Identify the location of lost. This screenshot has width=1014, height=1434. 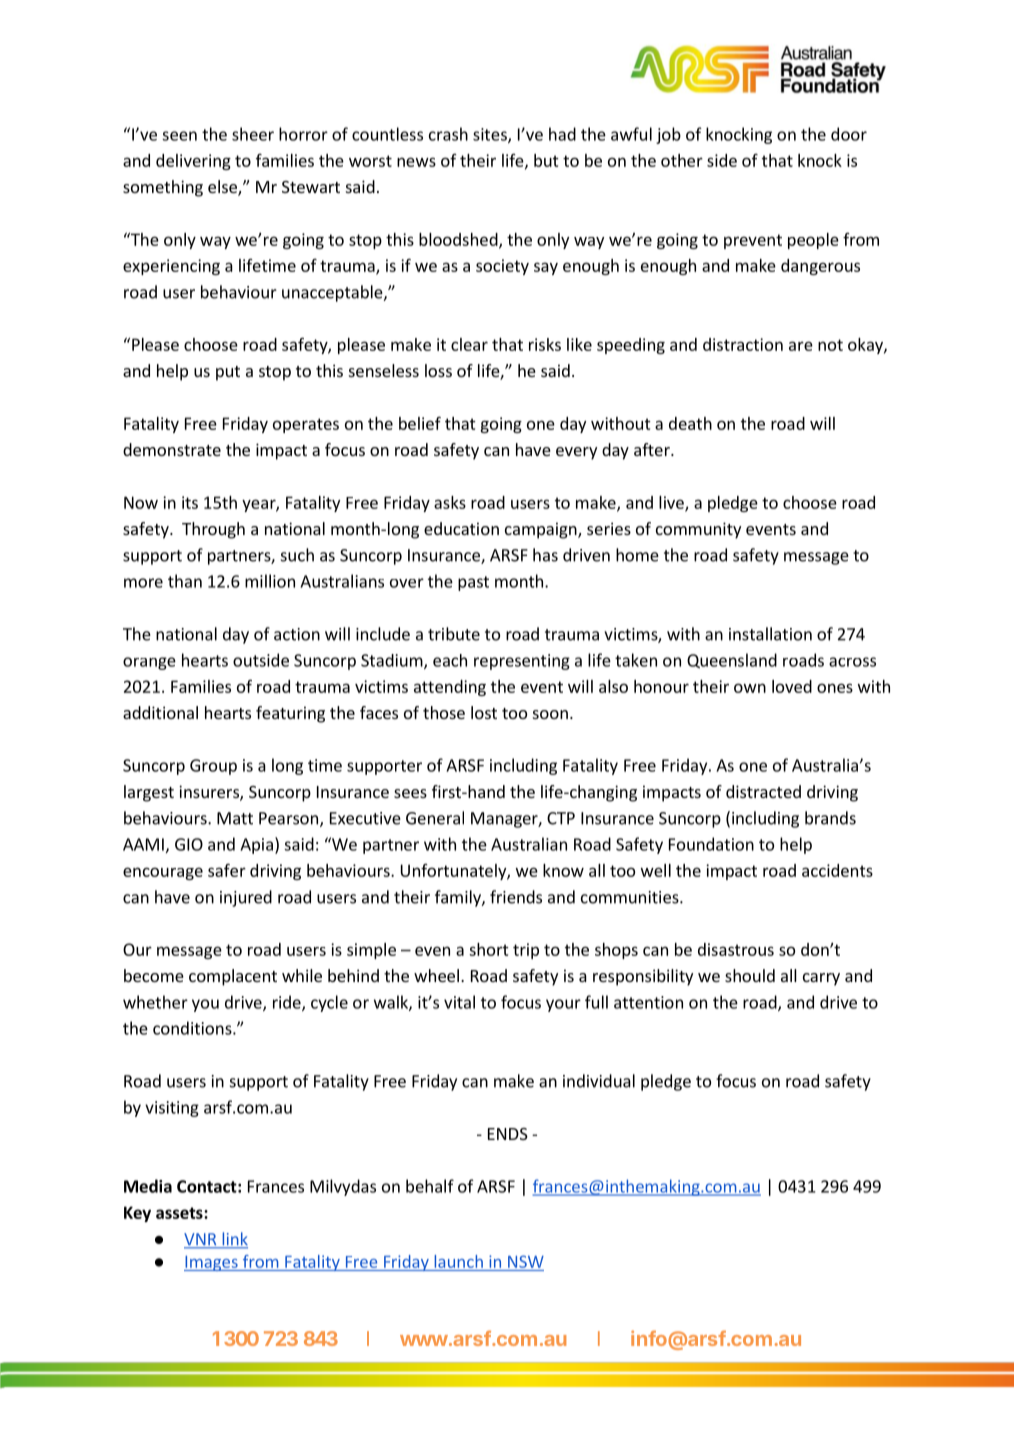
(484, 712).
